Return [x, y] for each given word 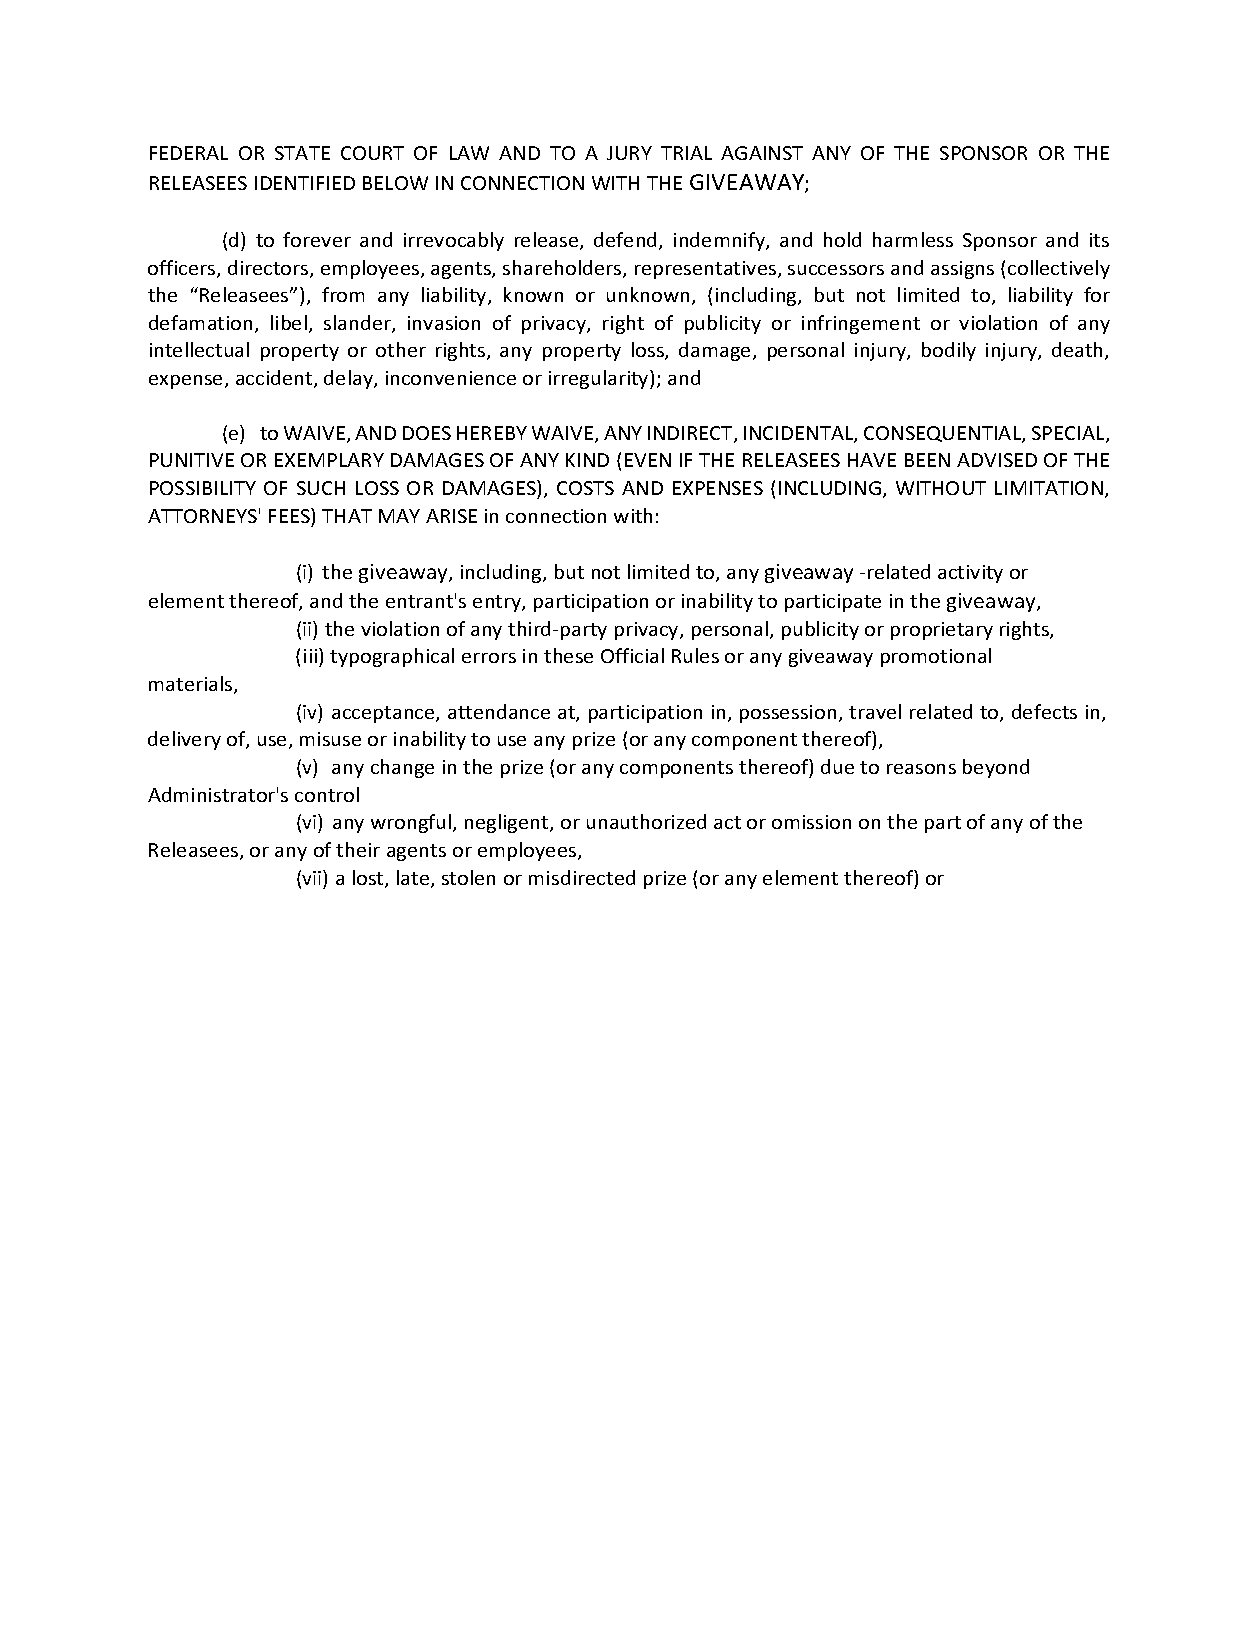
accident [275, 379]
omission [811, 822]
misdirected [582, 877]
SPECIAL [1069, 434]
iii [310, 656]
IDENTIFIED [305, 183]
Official [632, 655]
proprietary [942, 631]
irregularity [600, 379]
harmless [913, 239]
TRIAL [686, 153]
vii [313, 877]
